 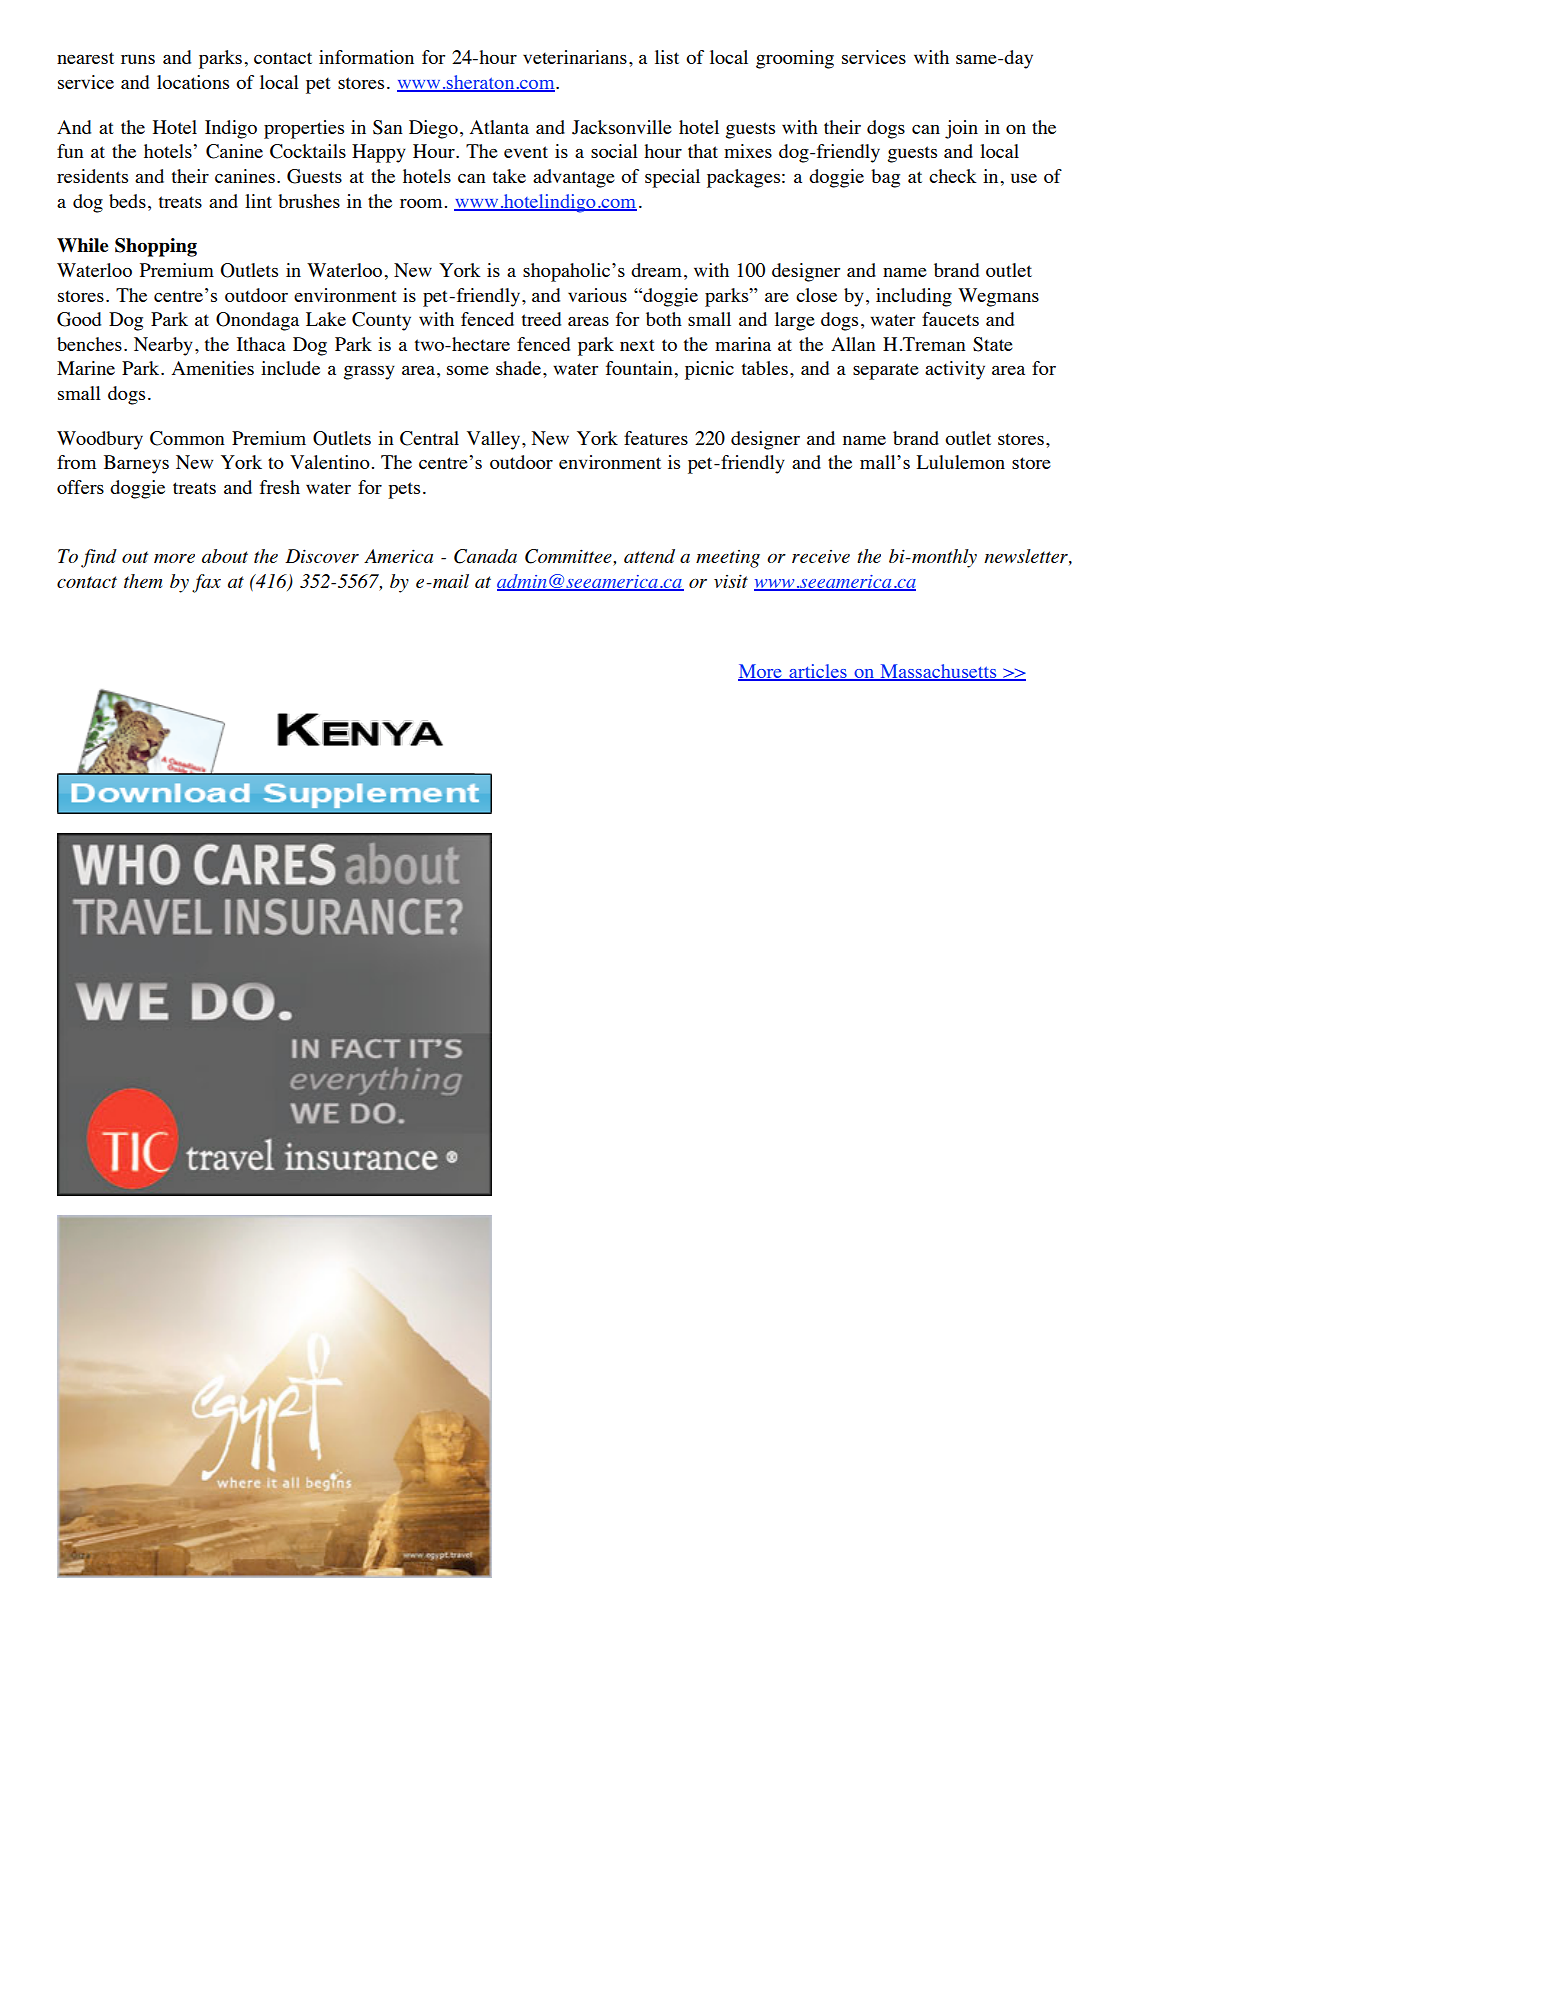 I want to click on including, so click(x=914, y=297).
